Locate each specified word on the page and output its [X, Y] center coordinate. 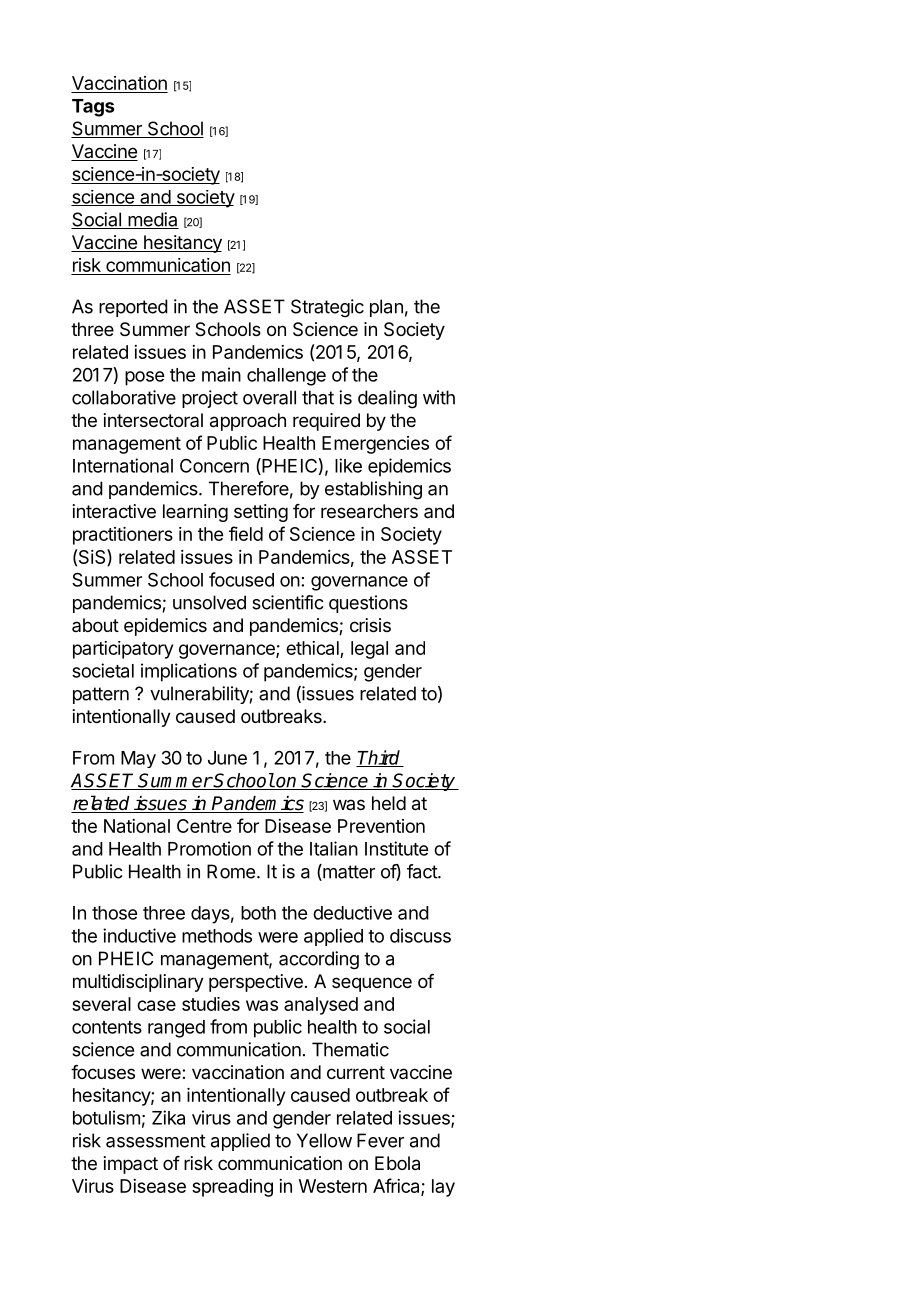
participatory [123, 650]
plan [386, 308]
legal [369, 650]
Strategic [327, 308]
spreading [232, 1188]
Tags [93, 108]
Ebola [397, 1163]
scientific [288, 602]
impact [131, 1165]
